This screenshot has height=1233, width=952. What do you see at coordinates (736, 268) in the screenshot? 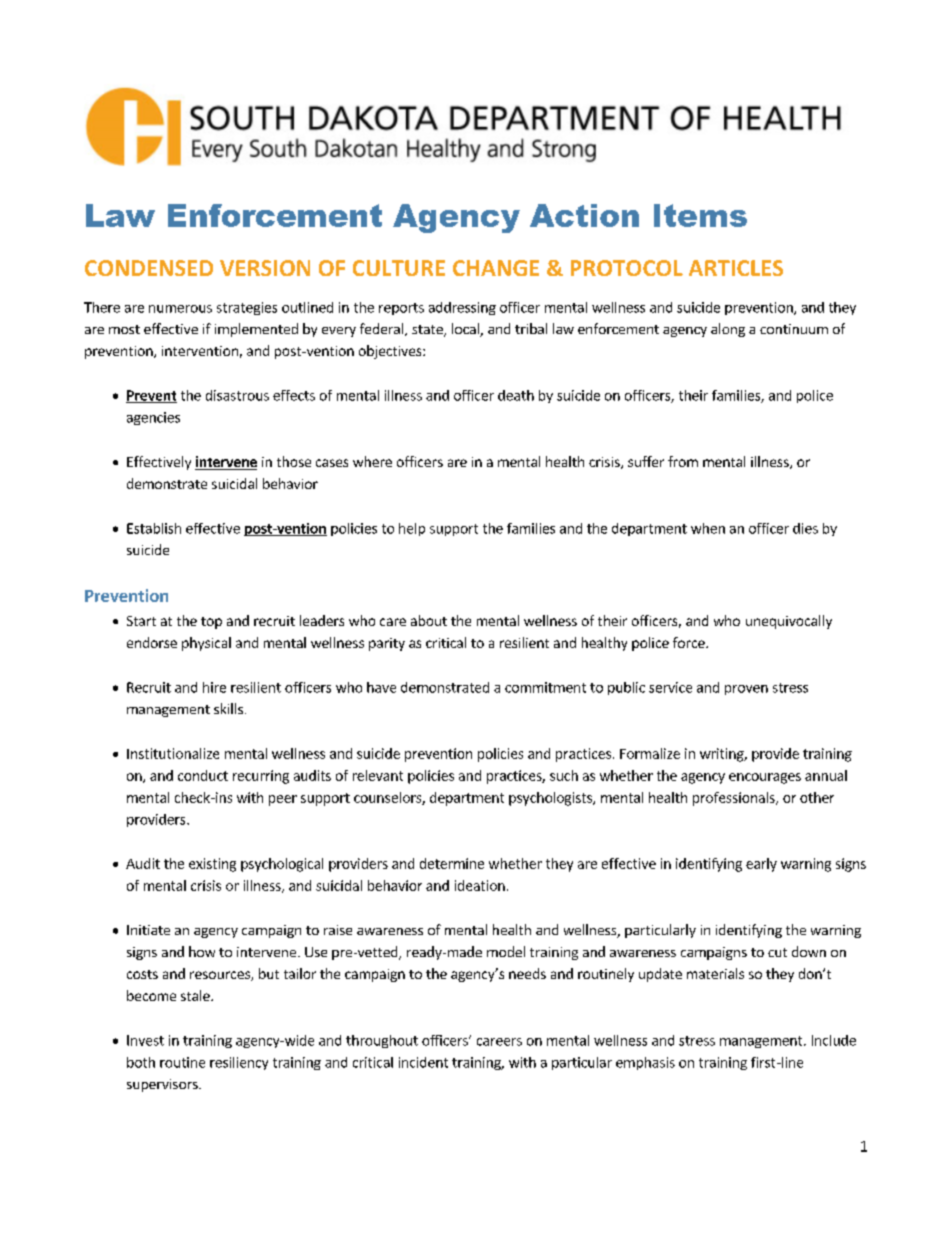
I see `ARTICLES` at bounding box center [736, 268].
